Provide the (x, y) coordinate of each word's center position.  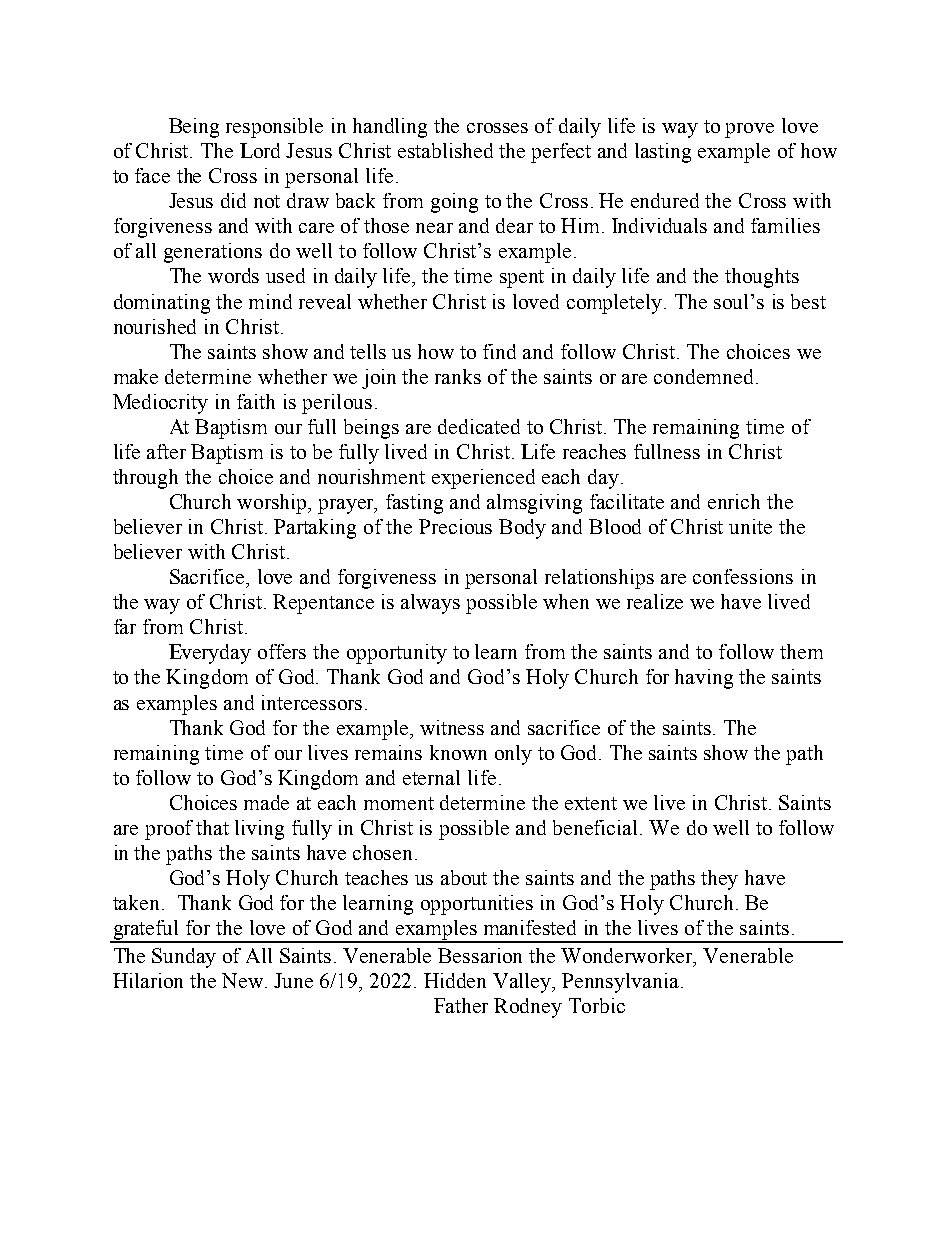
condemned (705, 376)
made (266, 802)
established (445, 150)
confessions (743, 576)
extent (591, 803)
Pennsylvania (620, 983)
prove (749, 130)
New (244, 980)
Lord (260, 150)
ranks (458, 376)
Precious (455, 526)
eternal (431, 777)
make (136, 376)
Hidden (455, 980)
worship (273, 504)
